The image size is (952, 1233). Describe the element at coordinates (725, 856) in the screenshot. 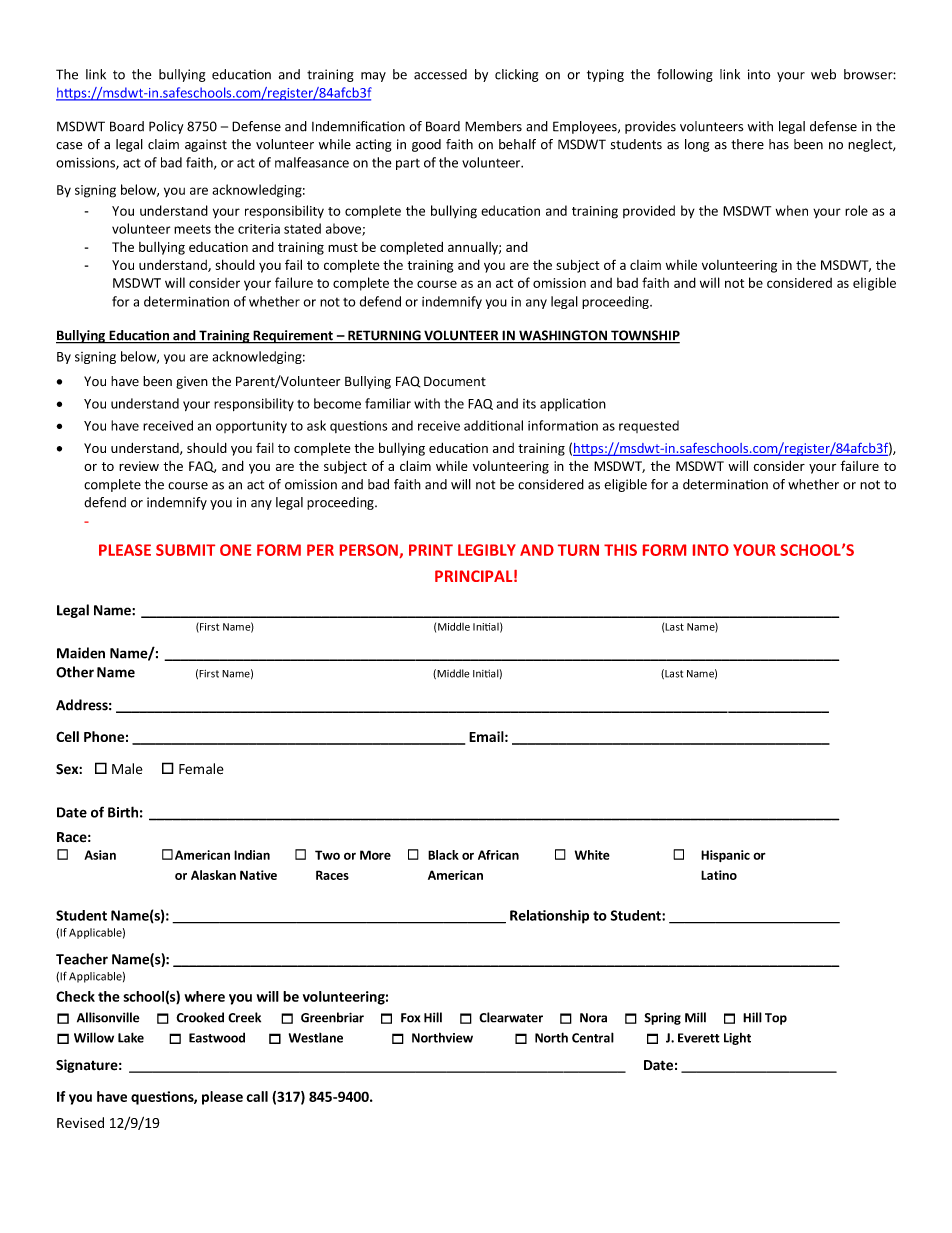

I see `Hispanic` at that location.
